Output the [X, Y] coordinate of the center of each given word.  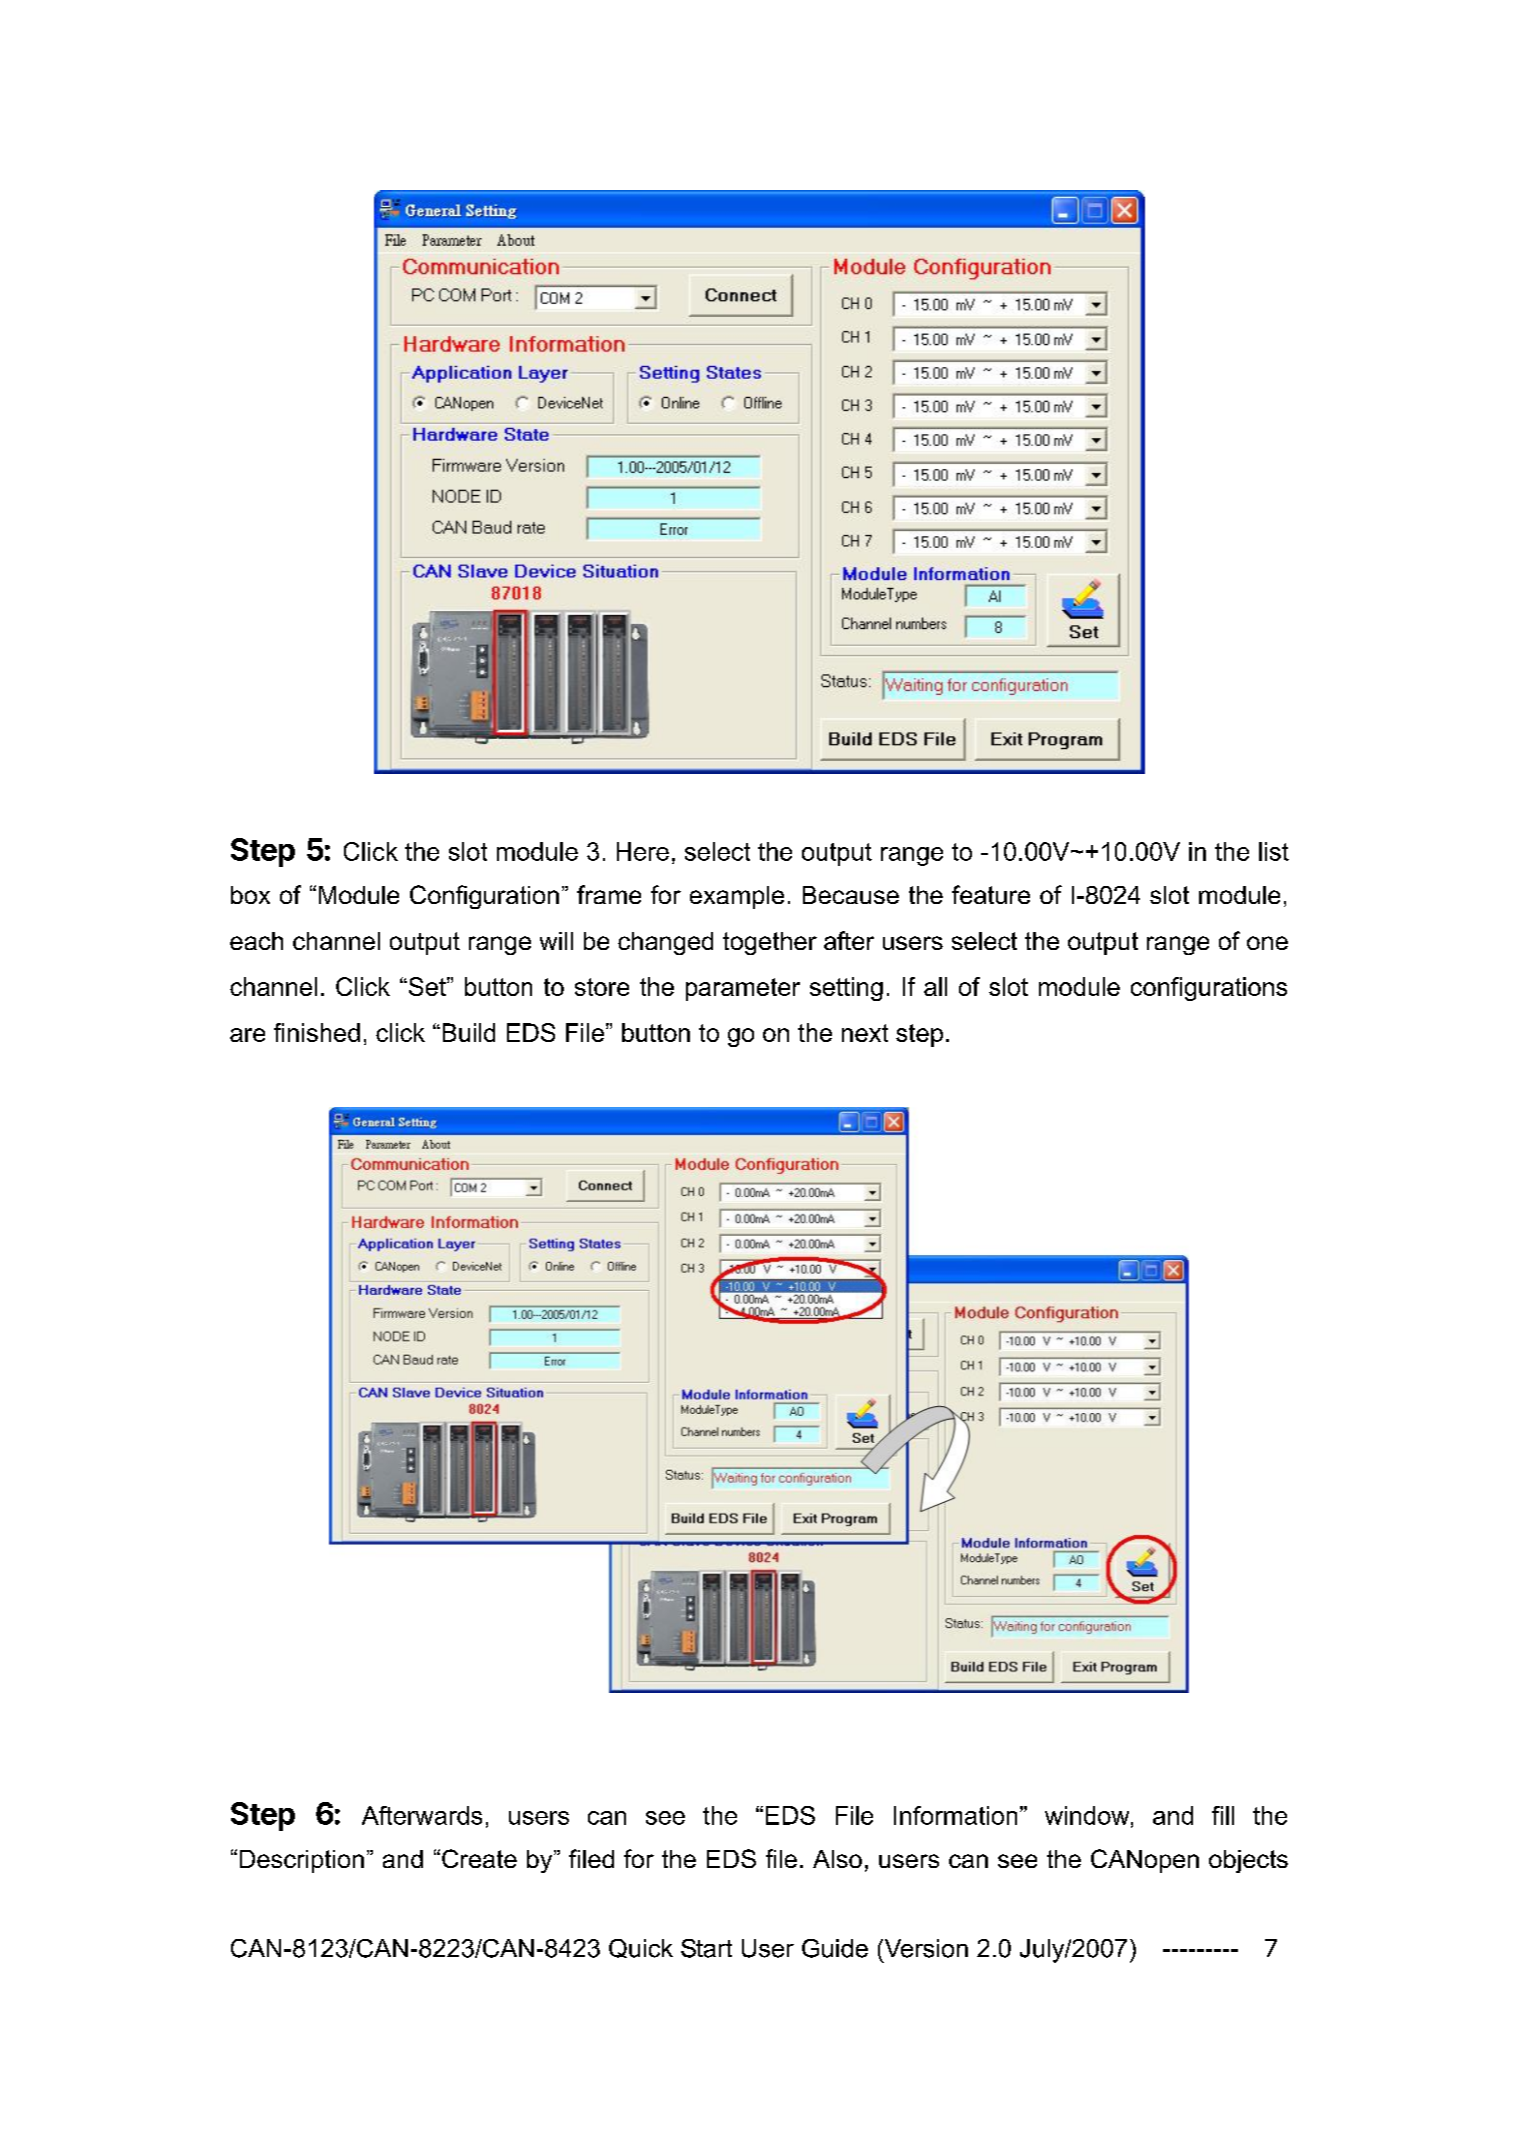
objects [1248, 1861]
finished [317, 1032]
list [1274, 851]
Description [302, 1861]
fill [1223, 1815]
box [250, 895]
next [865, 1033]
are [247, 1035]
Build [469, 1032]
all [935, 986]
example [737, 897]
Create [479, 1858]
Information [955, 1815]
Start [706, 1948]
